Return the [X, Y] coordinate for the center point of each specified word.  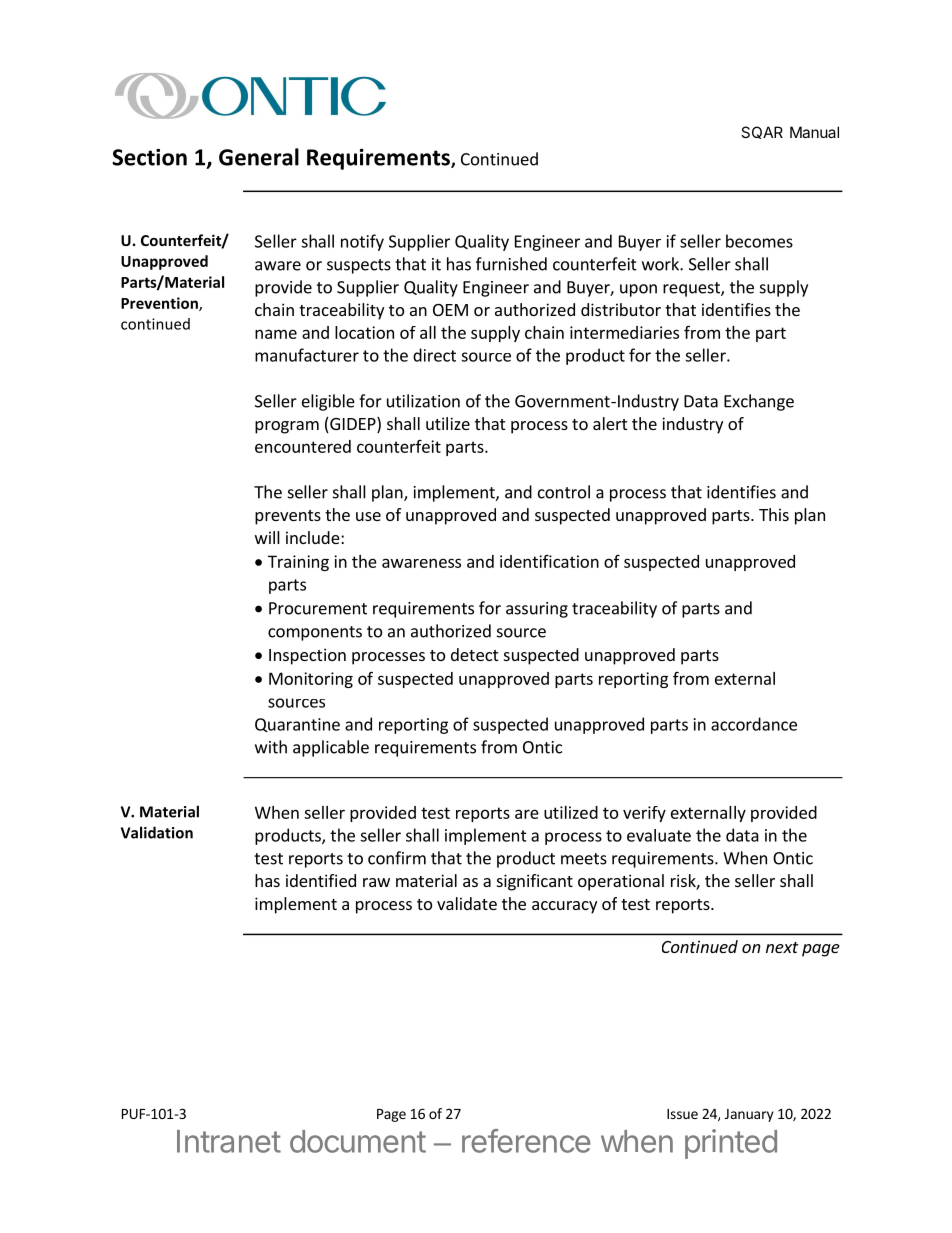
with [271, 747]
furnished [511, 264]
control [564, 492]
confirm [397, 858]
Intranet [229, 1141]
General [259, 157]
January [749, 1115]
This [774, 514]
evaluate [659, 835]
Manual [814, 132]
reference [526, 1141]
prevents [288, 517]
